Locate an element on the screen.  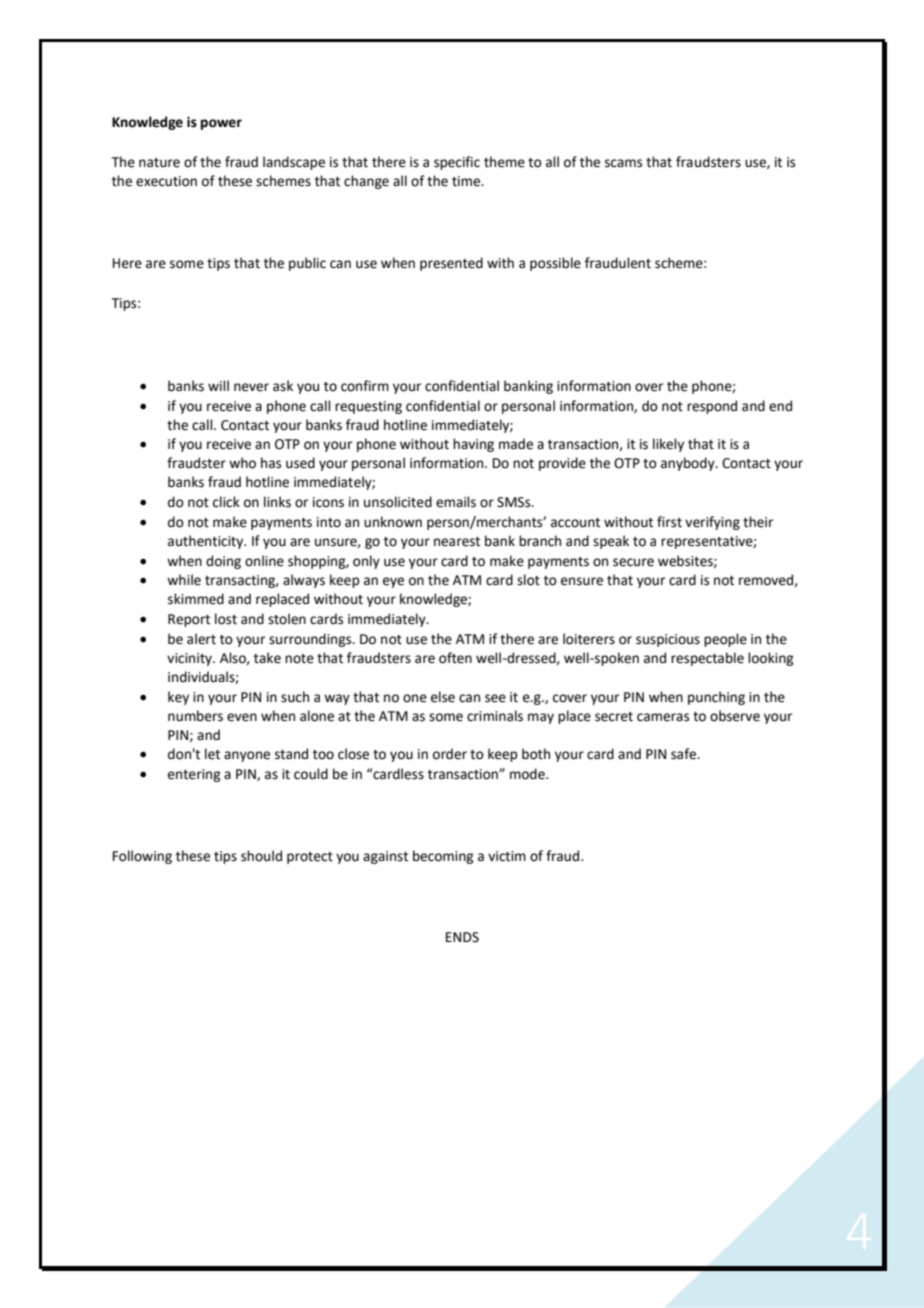
cameras is located at coordinates (663, 717).
